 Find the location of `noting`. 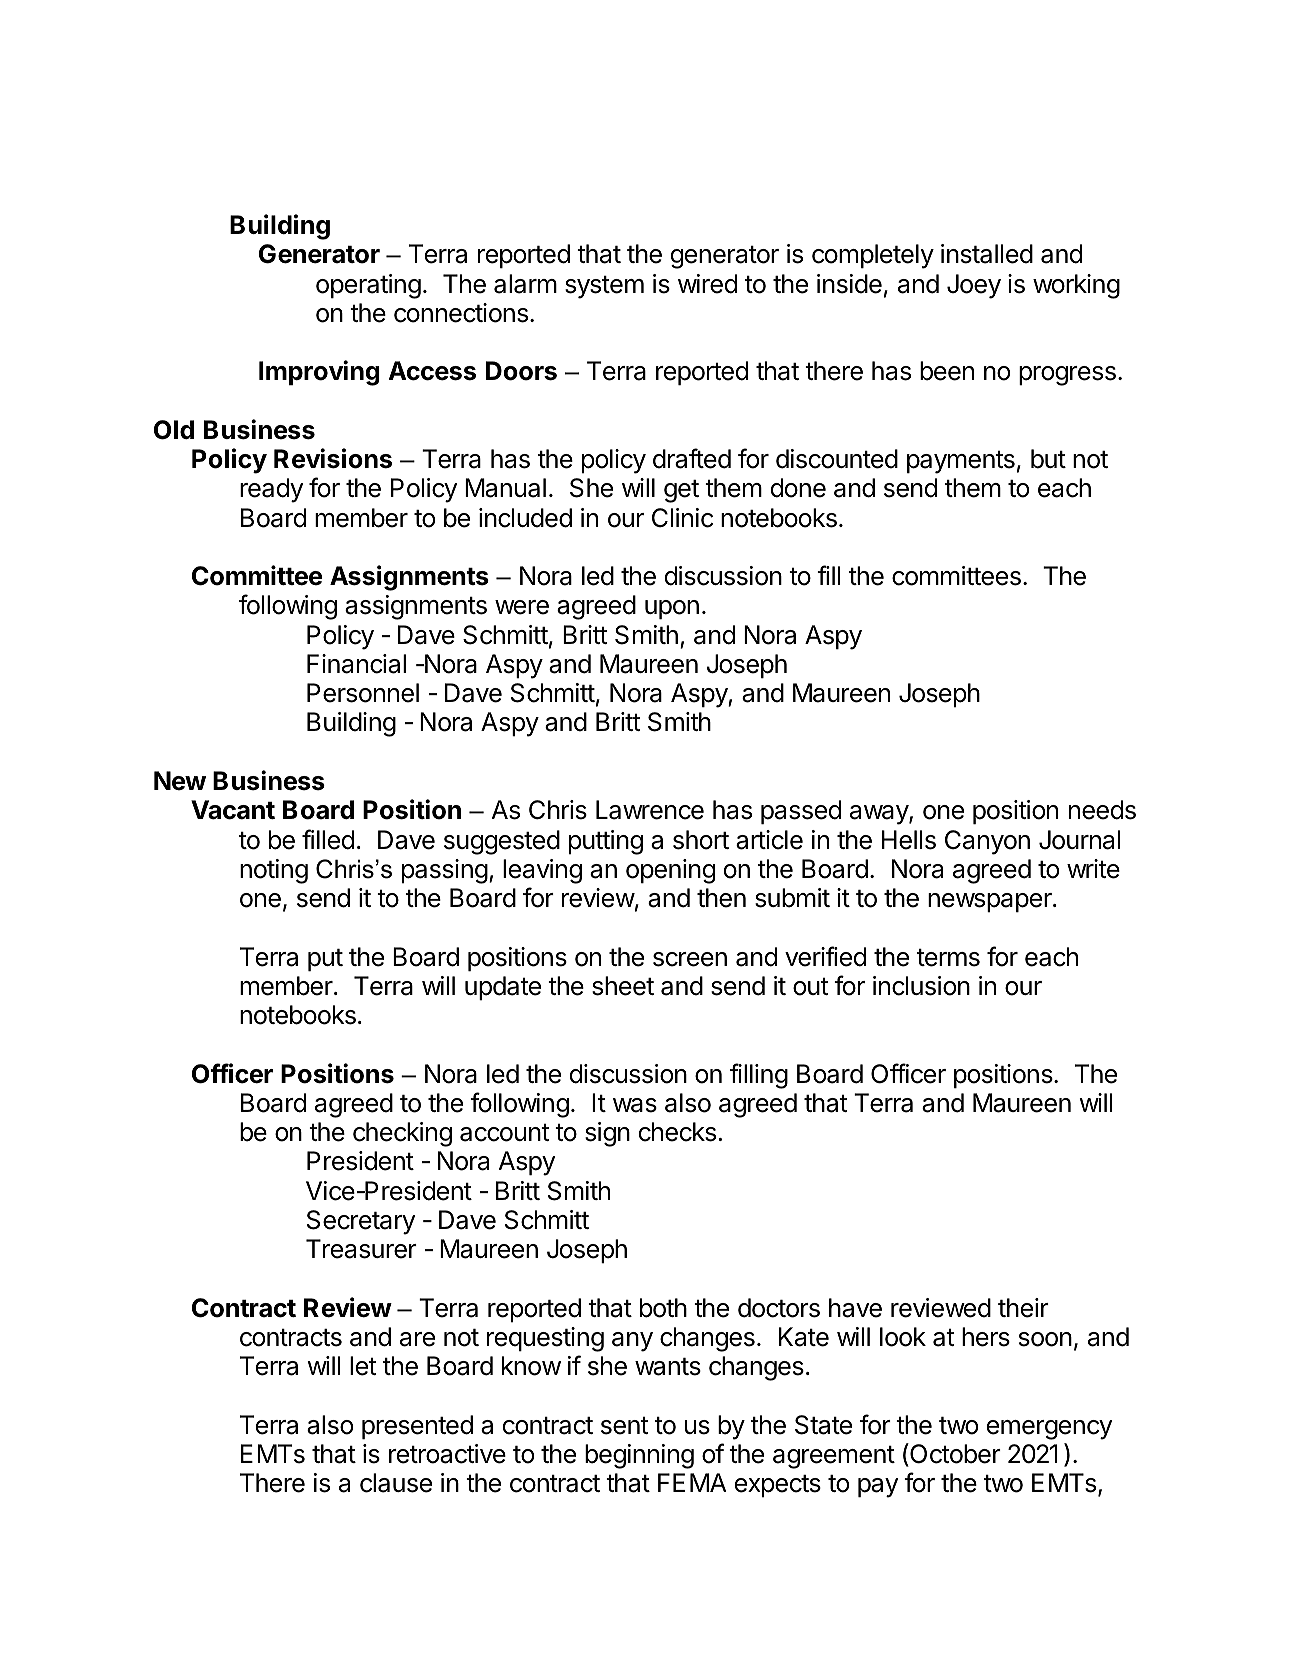

noting is located at coordinates (274, 871).
